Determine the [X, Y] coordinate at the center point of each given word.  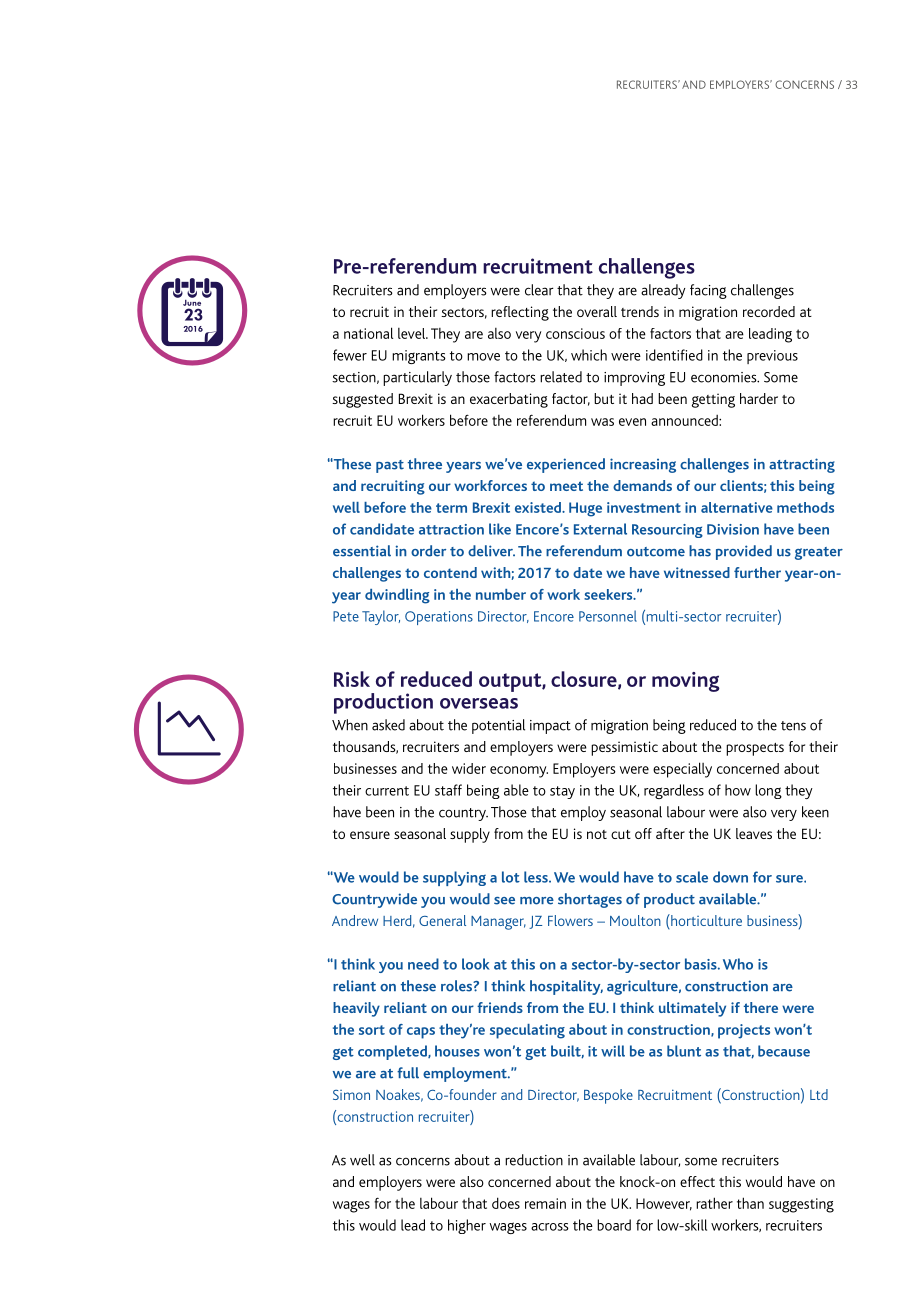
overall [597, 311]
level [413, 333]
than [750, 1203]
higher [467, 1226]
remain [545, 1203]
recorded [769, 311]
